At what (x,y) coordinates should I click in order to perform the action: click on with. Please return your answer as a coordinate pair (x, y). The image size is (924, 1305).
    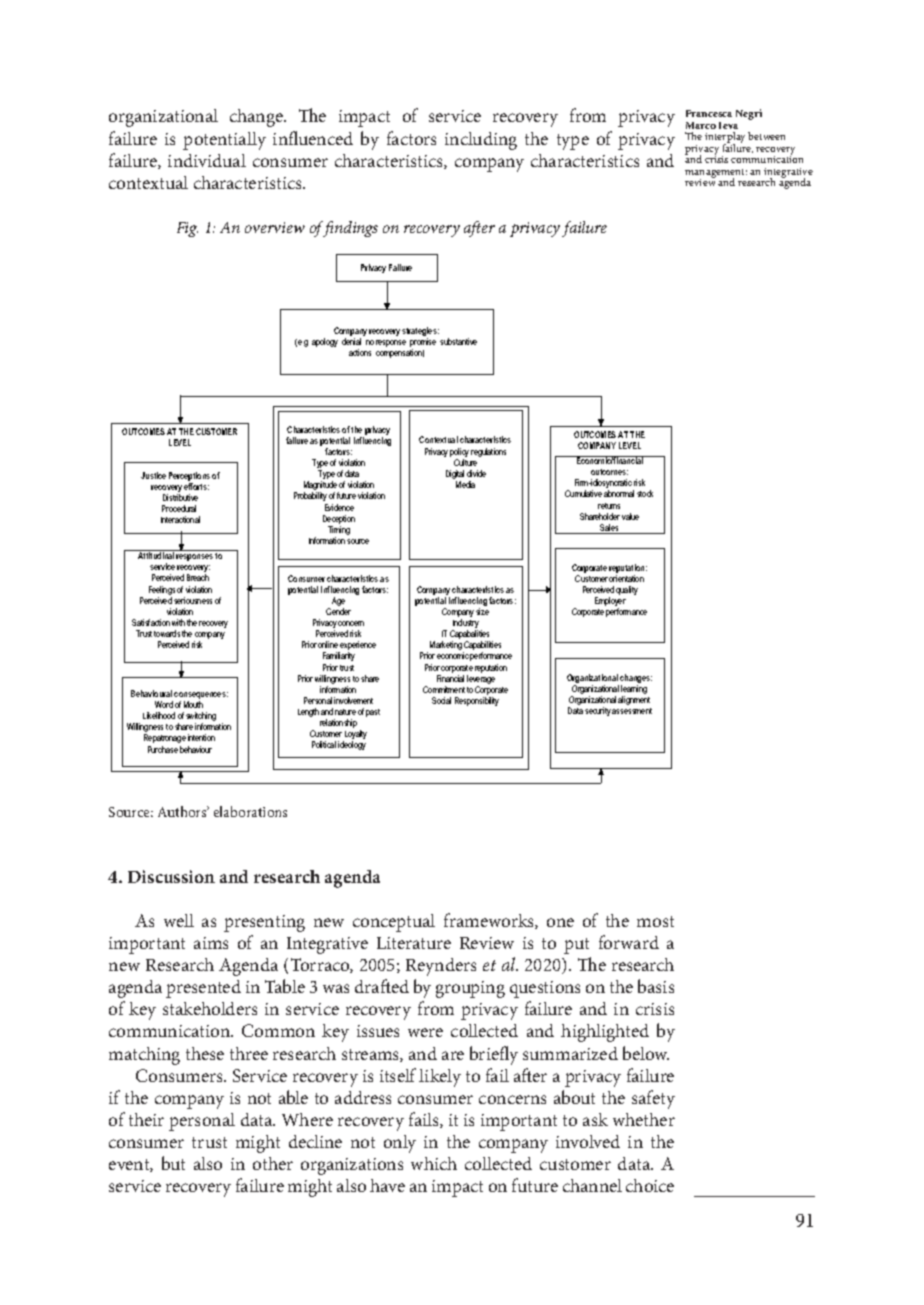
    Looking at the image, I should click on (178, 622).
